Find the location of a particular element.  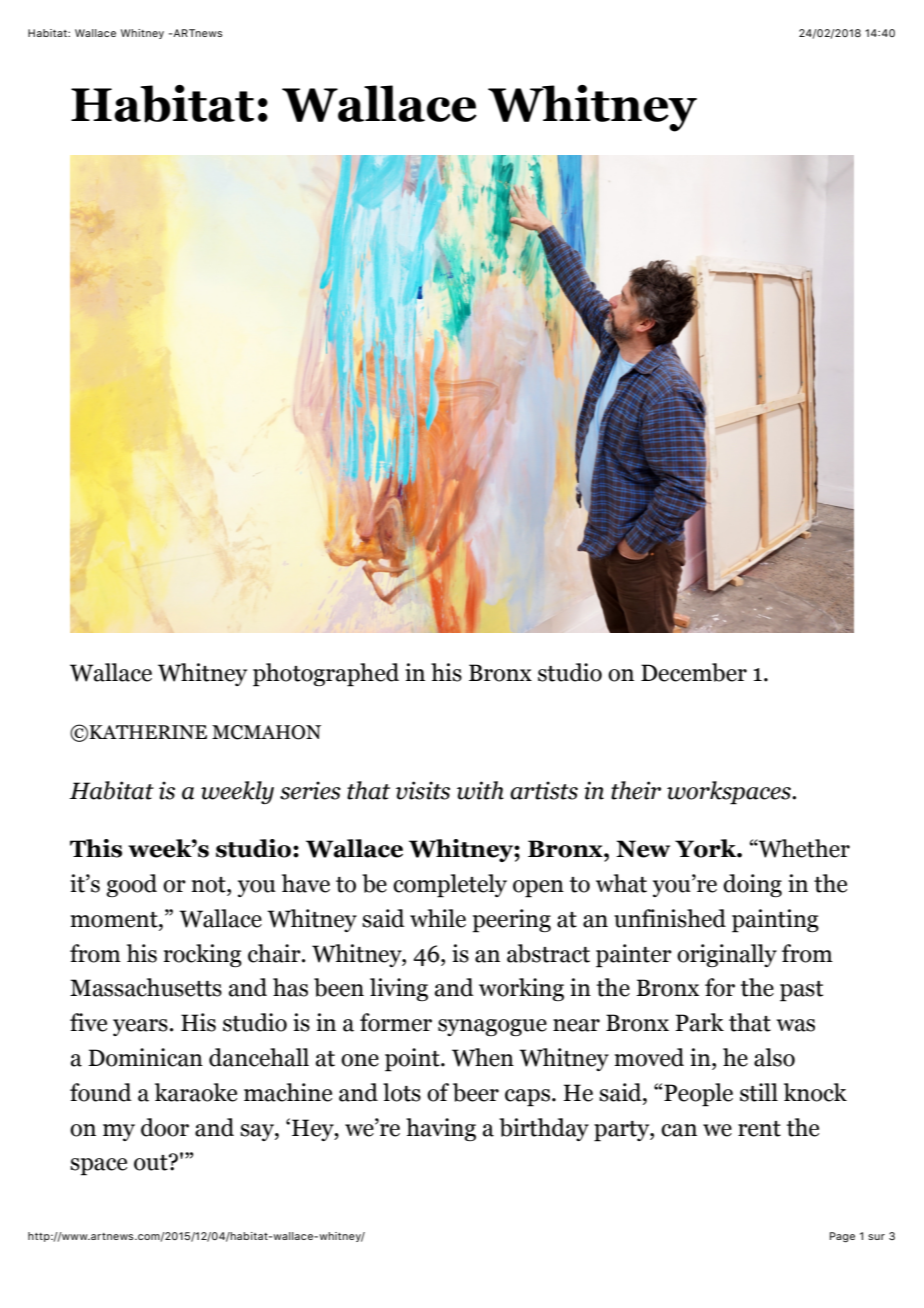

rocking is located at coordinates (202, 955).
